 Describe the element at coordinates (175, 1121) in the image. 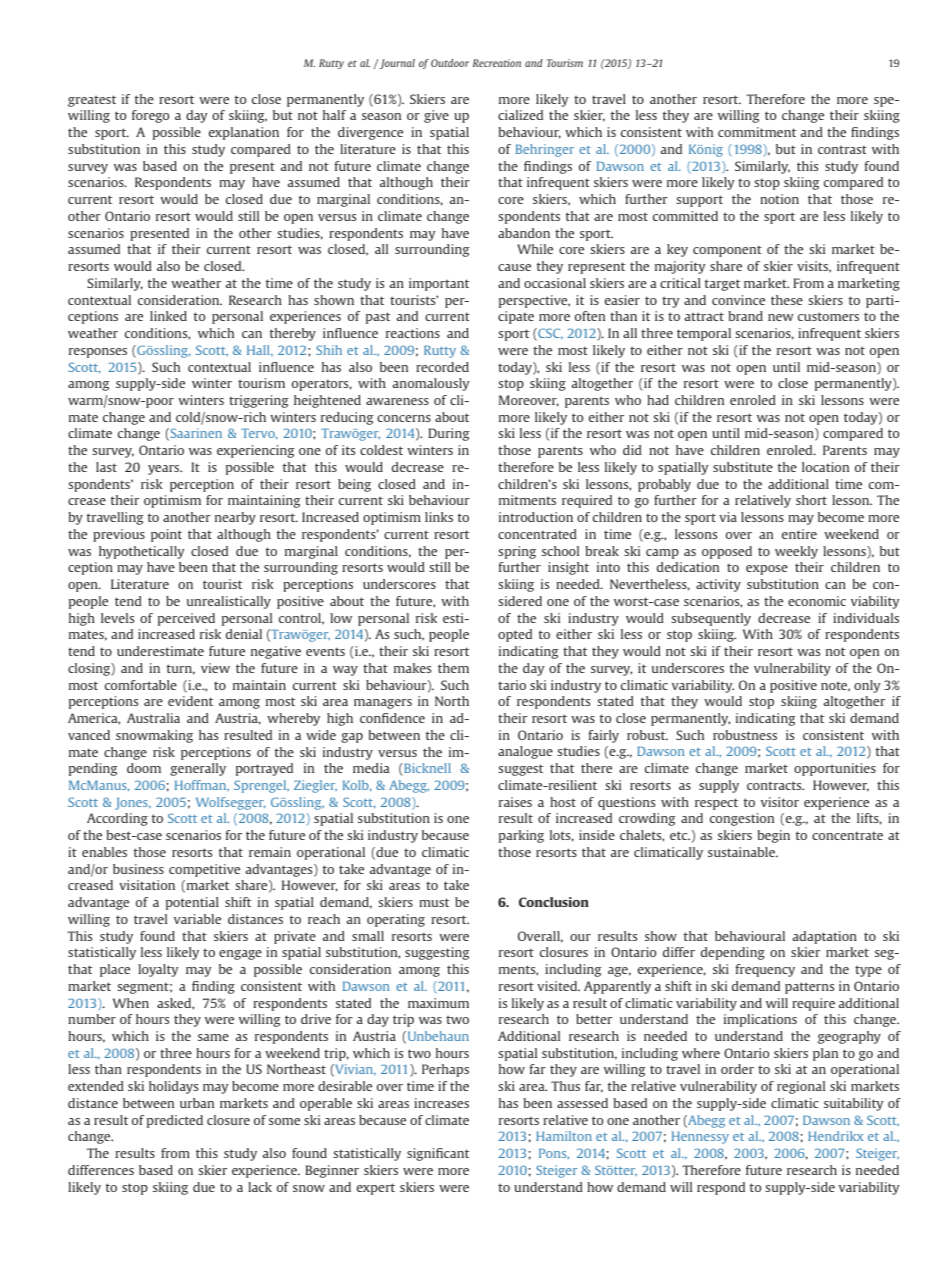

I see `predicted` at that location.
